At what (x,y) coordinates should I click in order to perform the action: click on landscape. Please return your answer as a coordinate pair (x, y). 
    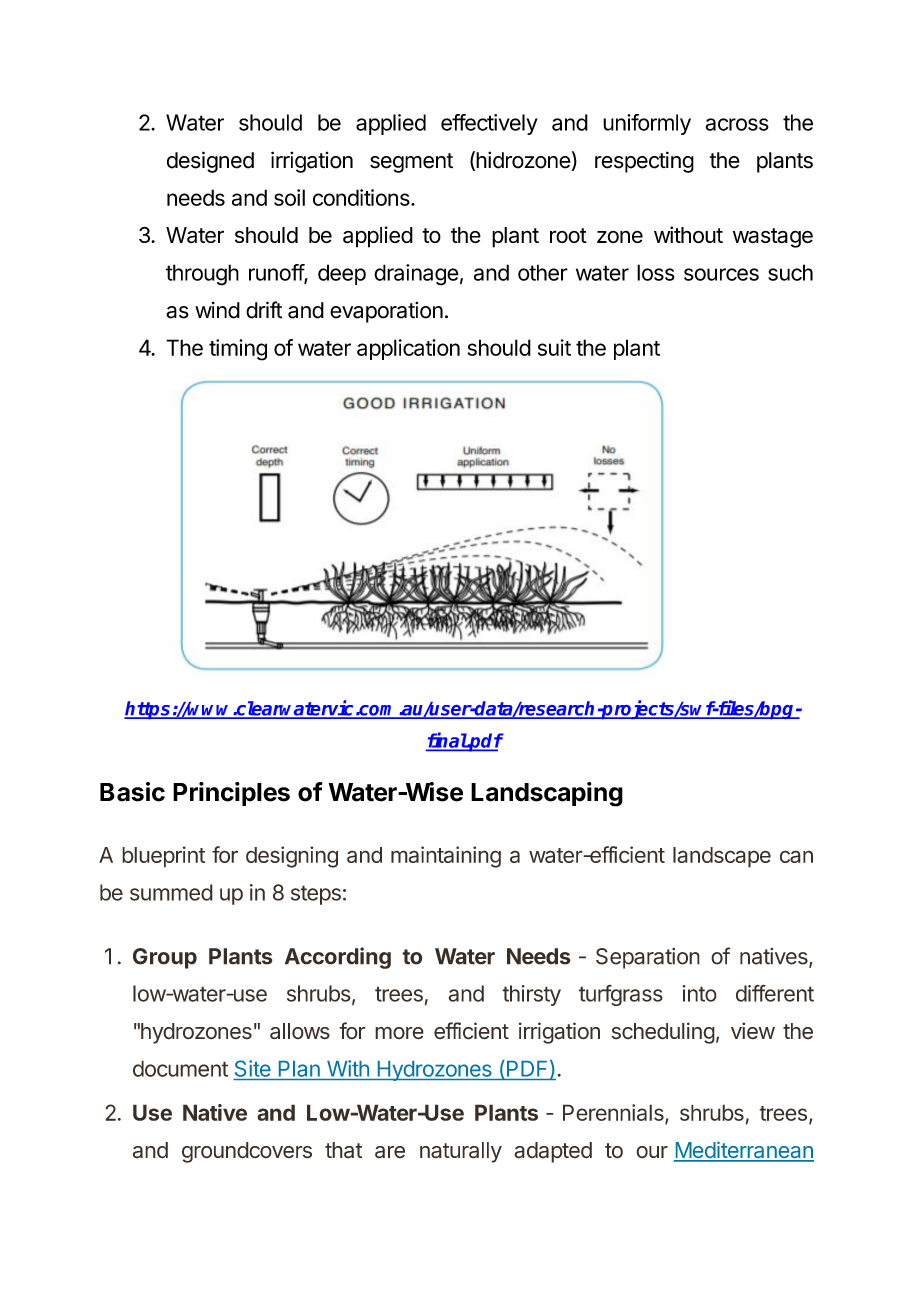
    Looking at the image, I should click on (722, 857).
